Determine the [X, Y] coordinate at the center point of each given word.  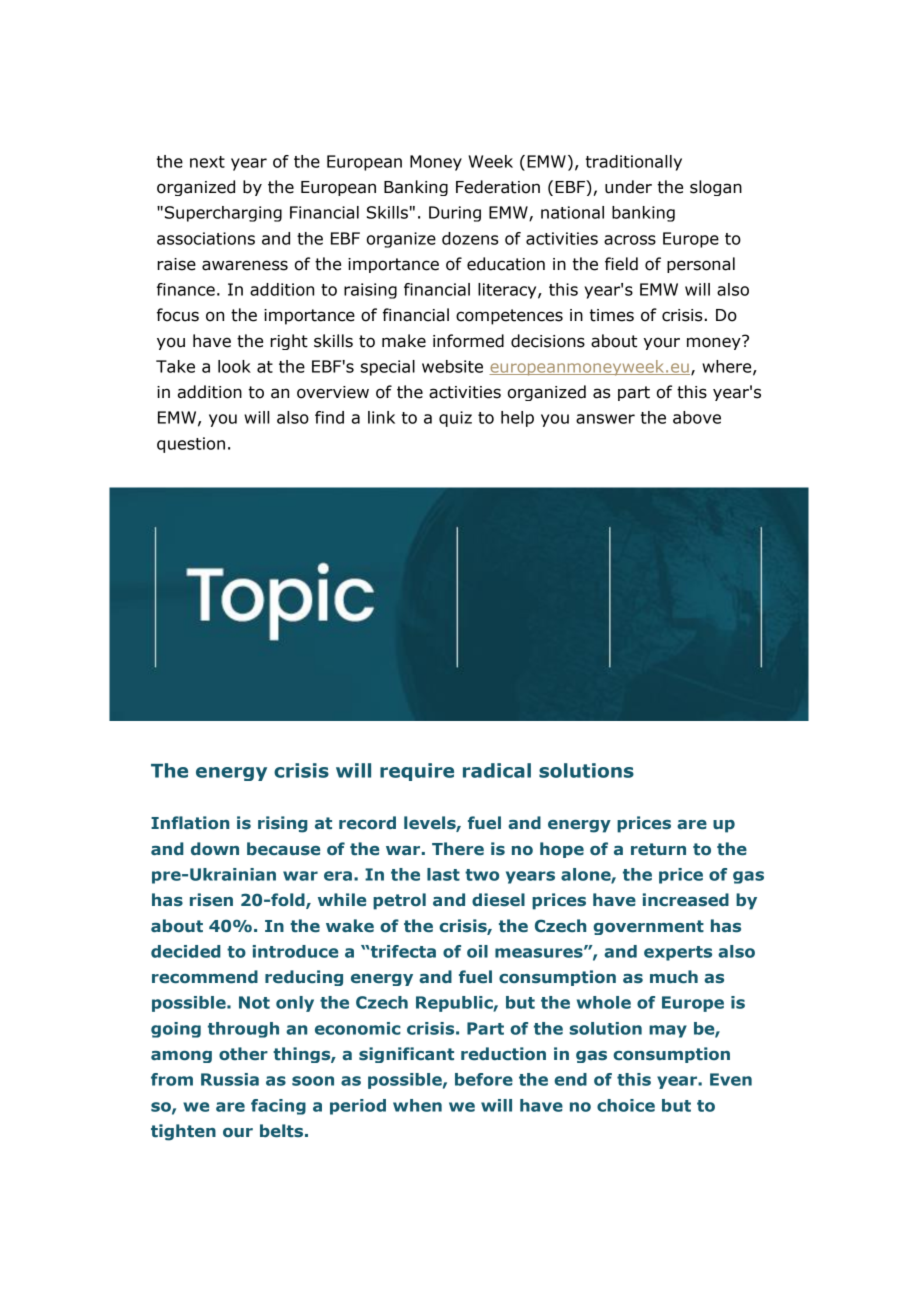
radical [497, 770]
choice [626, 1105]
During [455, 214]
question [191, 445]
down [215, 849]
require [417, 772]
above [697, 417]
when [417, 1105]
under [628, 187]
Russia [230, 1079]
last [443, 874]
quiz [455, 419]
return [658, 849]
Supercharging [223, 214]
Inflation [190, 823]
